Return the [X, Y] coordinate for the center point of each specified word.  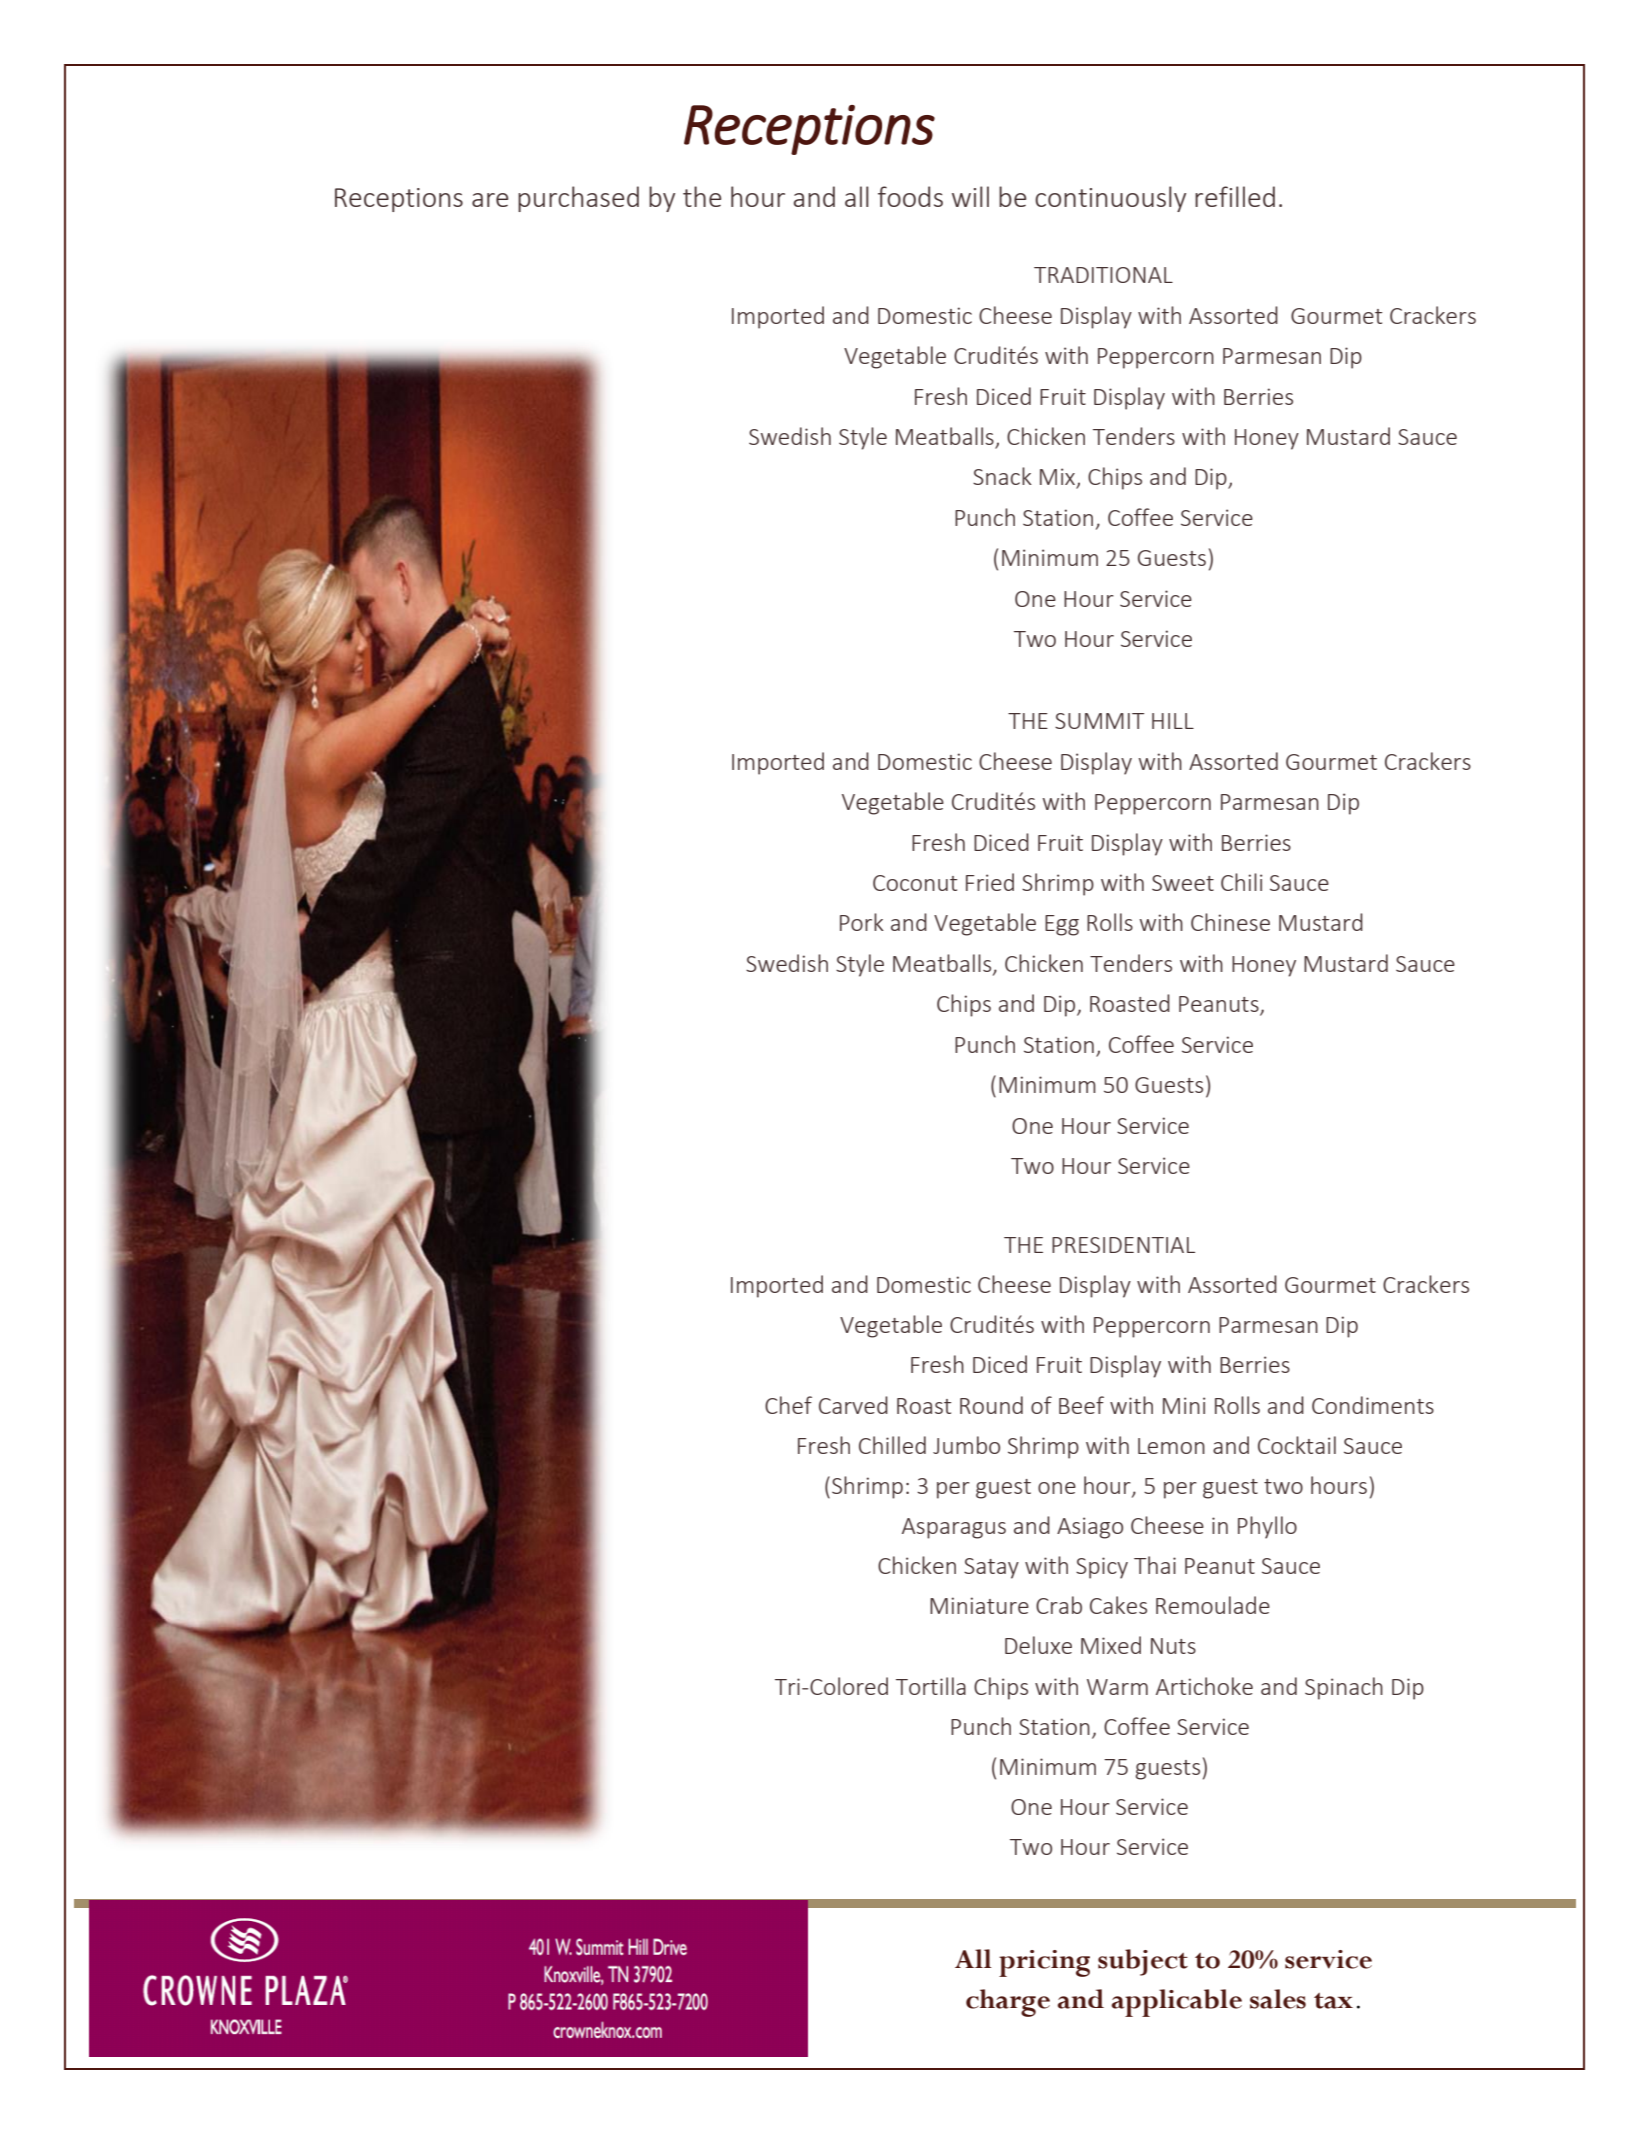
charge [1008, 2003]
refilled [1235, 196]
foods [910, 196]
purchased [578, 199]
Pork [862, 922]
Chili [1241, 882]
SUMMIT [1099, 721]
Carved [853, 1405]
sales [1278, 1999]
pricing [1044, 1963]
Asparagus [954, 1528]
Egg [1062, 925]
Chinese [1230, 922]
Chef [788, 1405]
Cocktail [1297, 1445]
